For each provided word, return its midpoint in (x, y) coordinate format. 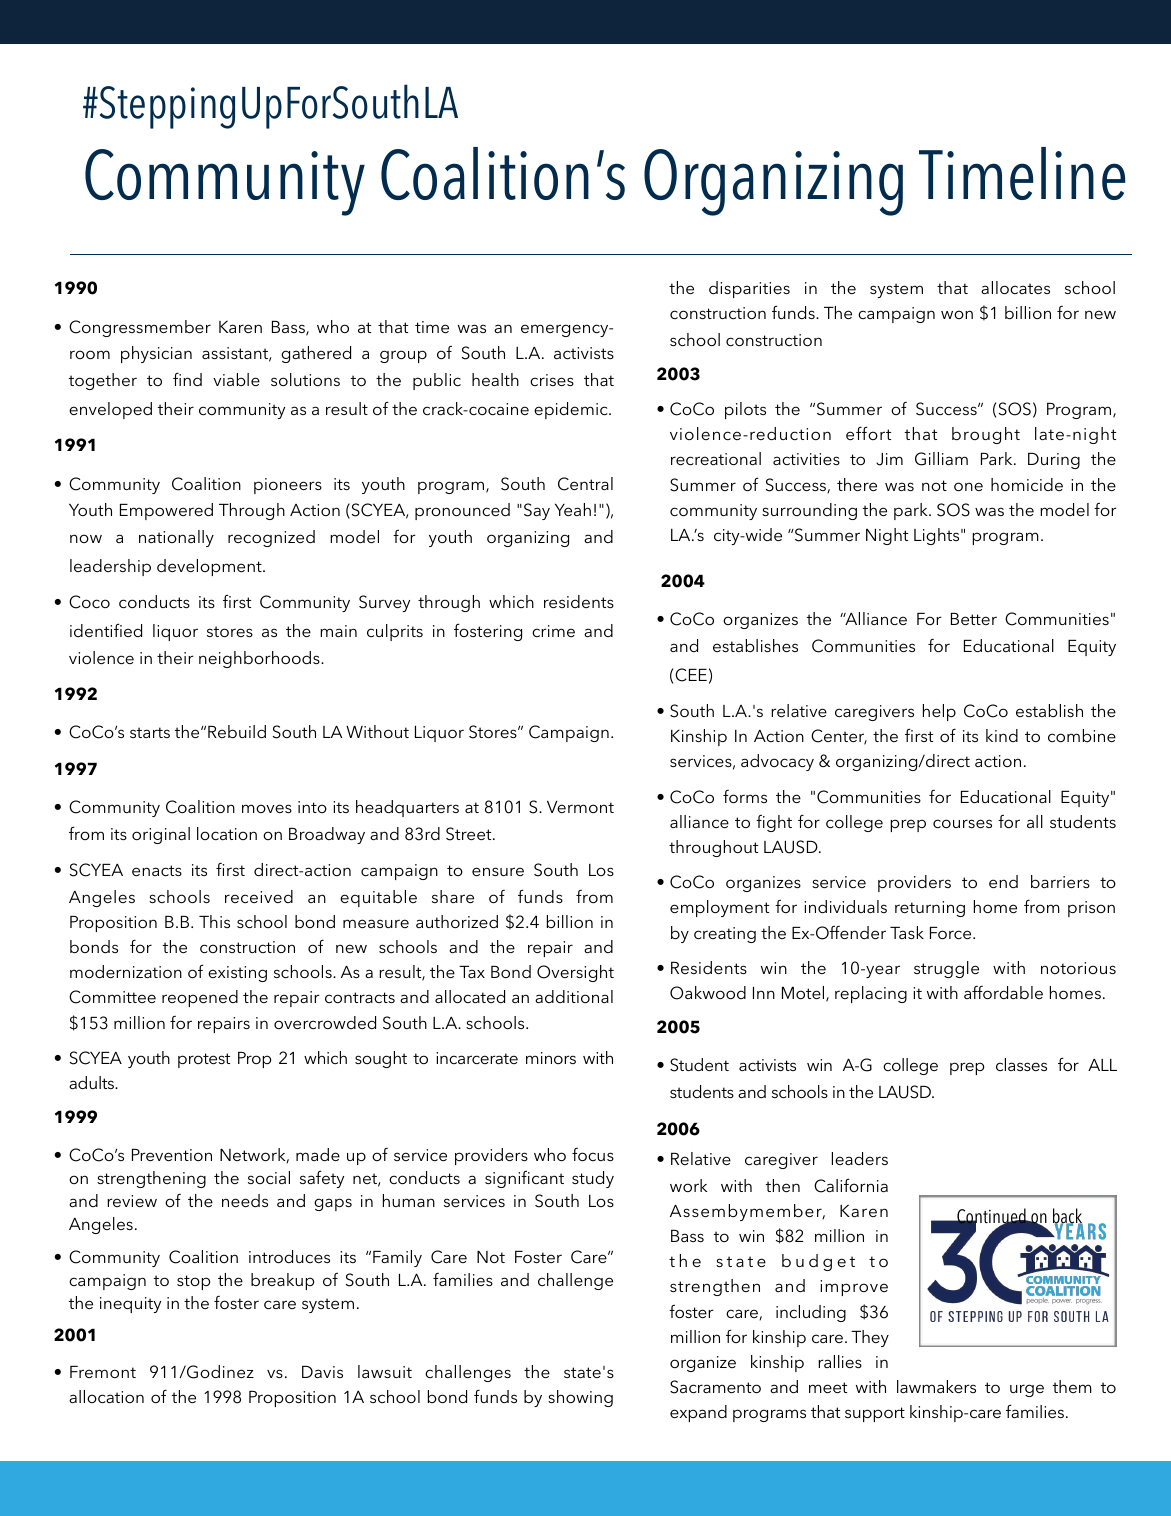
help (939, 712)
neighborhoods (260, 659)
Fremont (103, 1372)
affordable (1003, 992)
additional (574, 996)
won (957, 314)
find (187, 379)
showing (580, 1398)
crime (553, 631)
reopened (200, 998)
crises (552, 380)
